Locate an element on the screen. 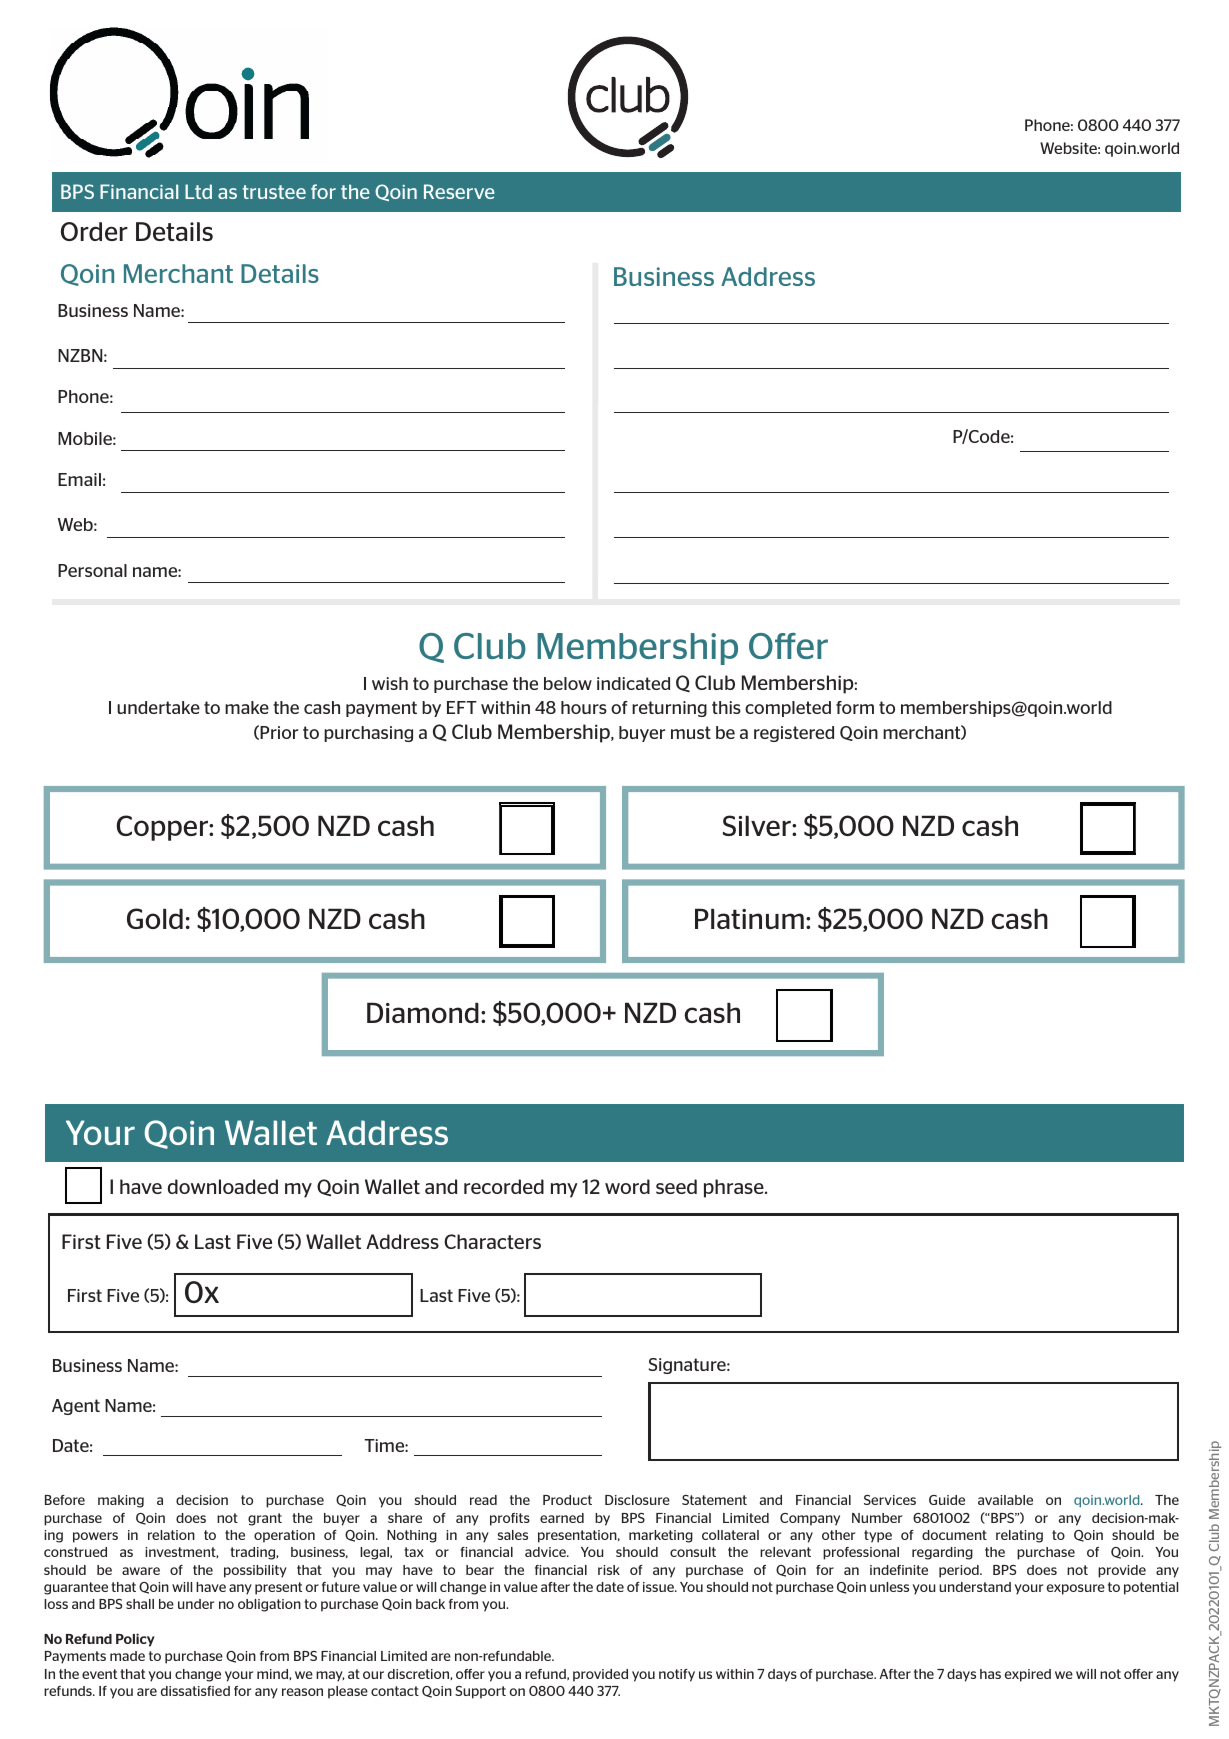 The width and height of the screenshot is (1229, 1739). downloaded is located at coordinates (223, 1186).
